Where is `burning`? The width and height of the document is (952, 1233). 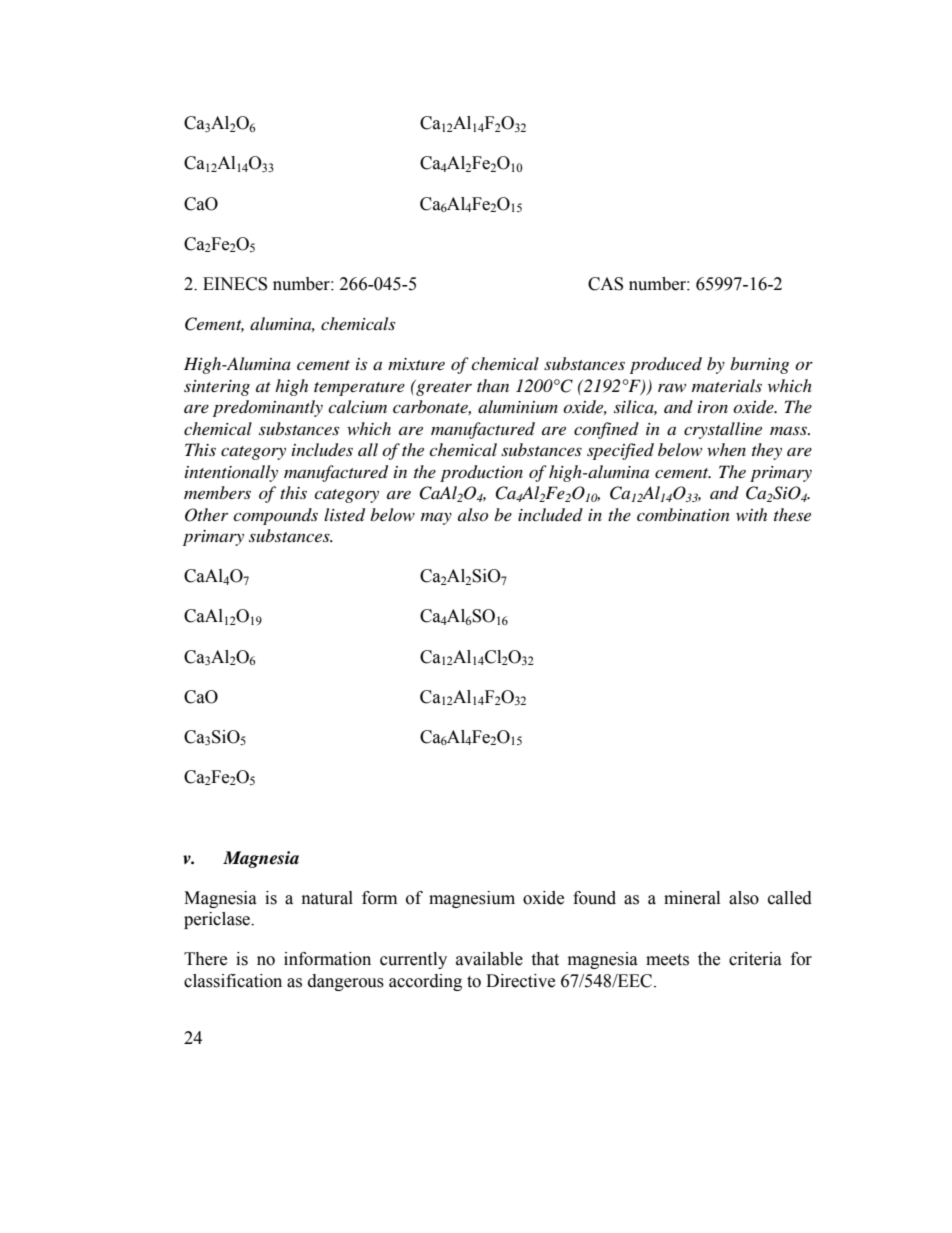 burning is located at coordinates (759, 365).
